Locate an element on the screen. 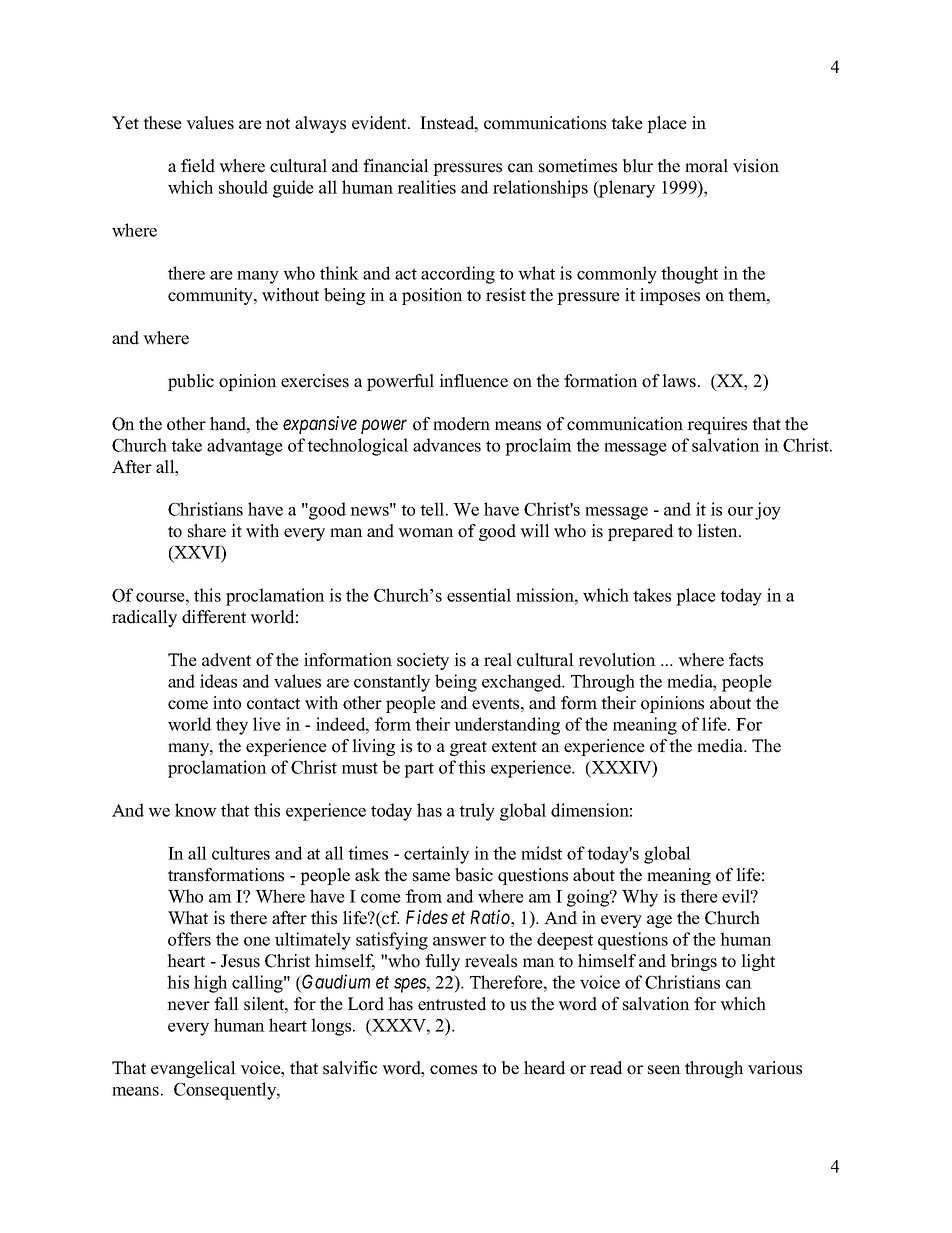  entrusted is located at coordinates (452, 1004).
